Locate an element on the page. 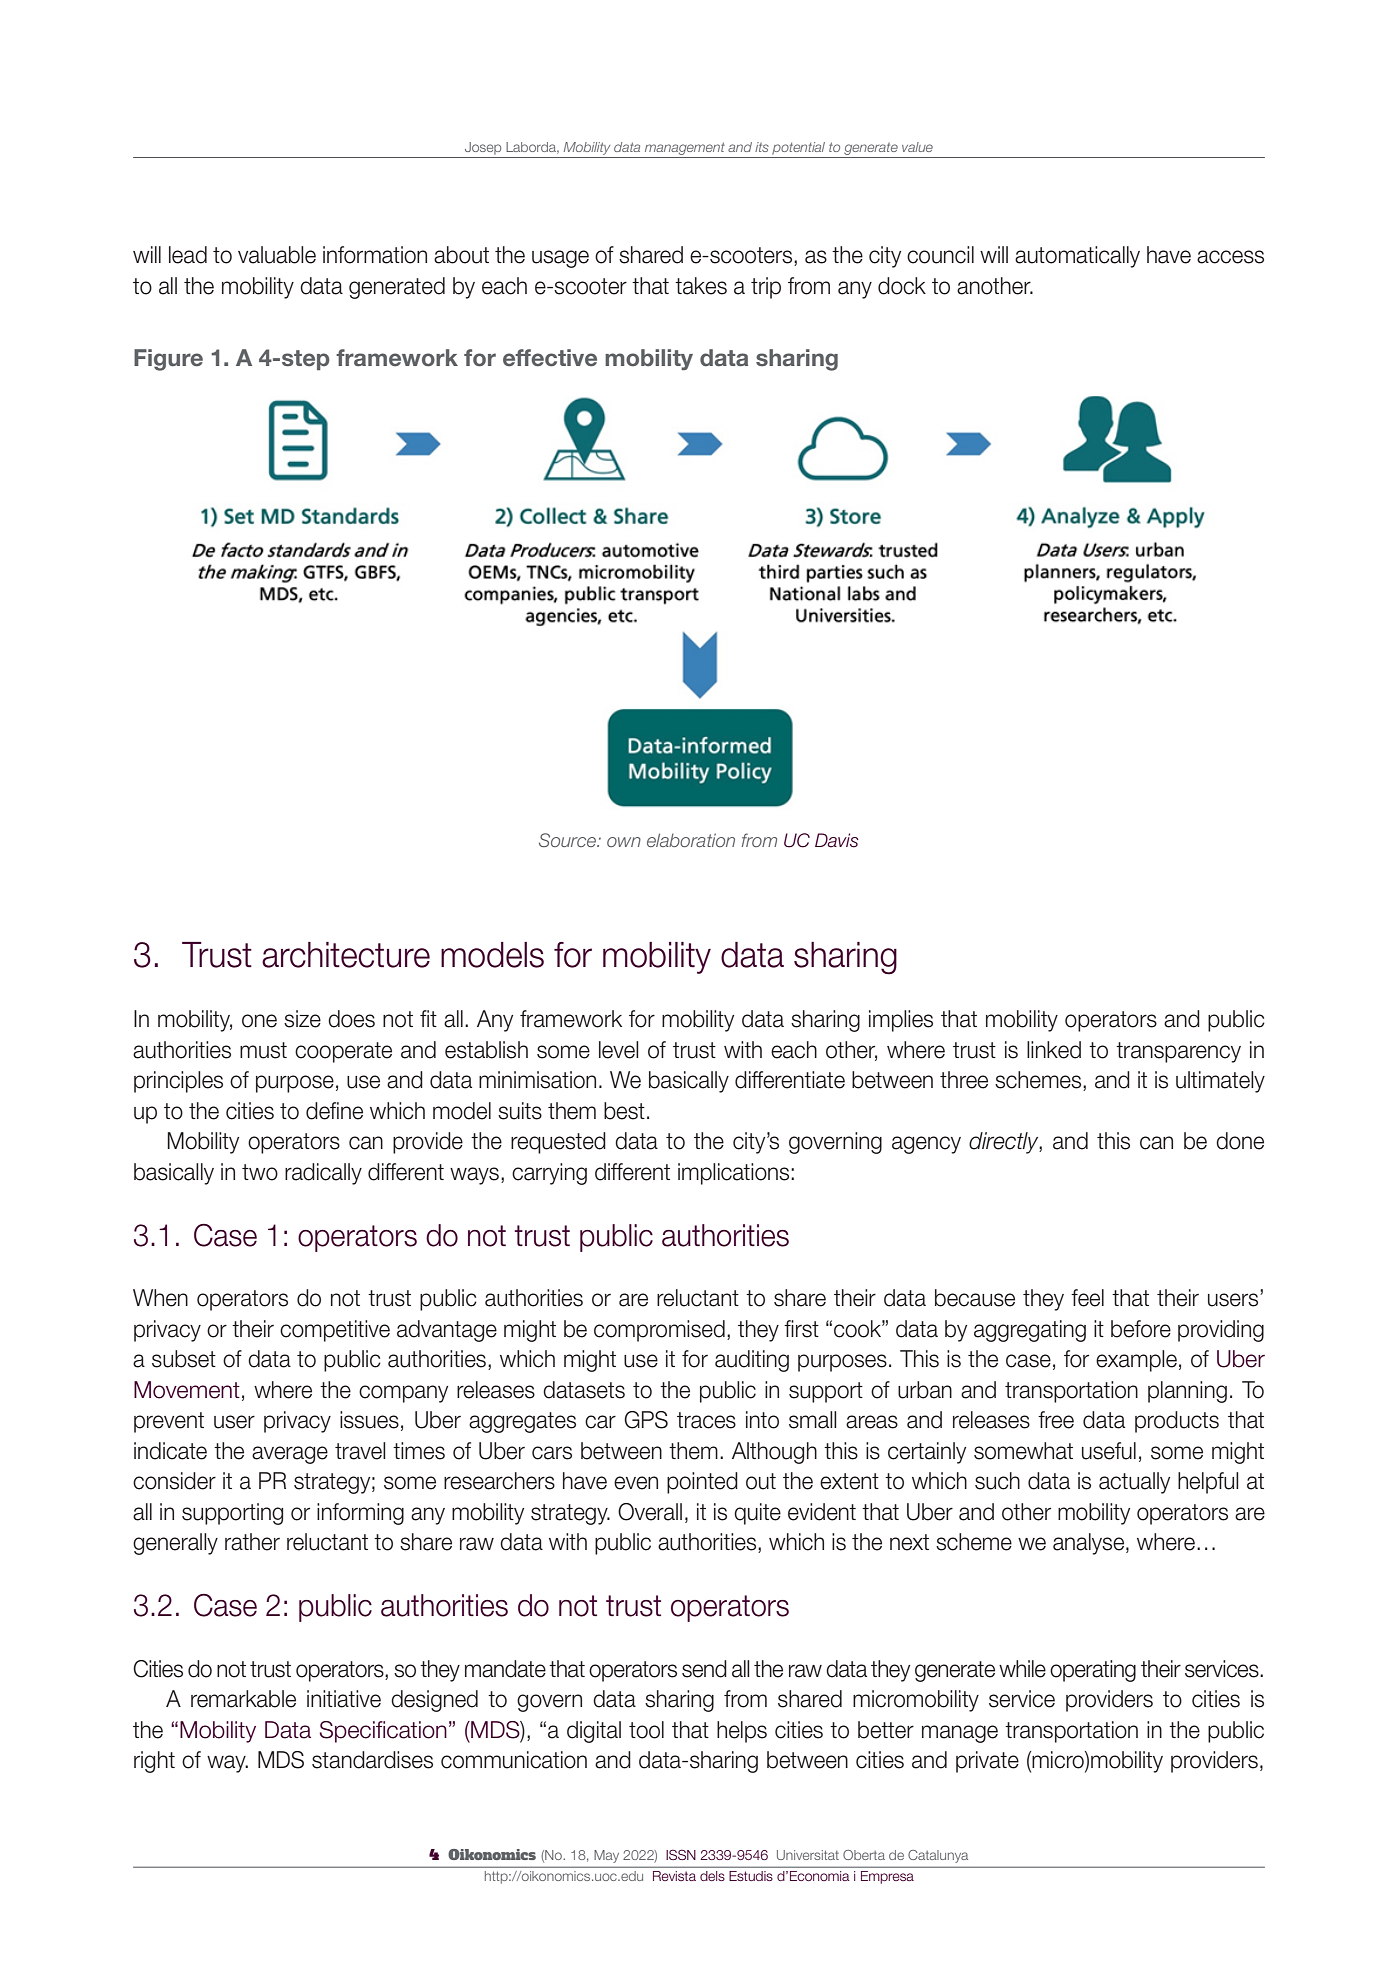 Image resolution: width=1398 pixels, height=1977 pixels. linked is located at coordinates (1054, 1050).
